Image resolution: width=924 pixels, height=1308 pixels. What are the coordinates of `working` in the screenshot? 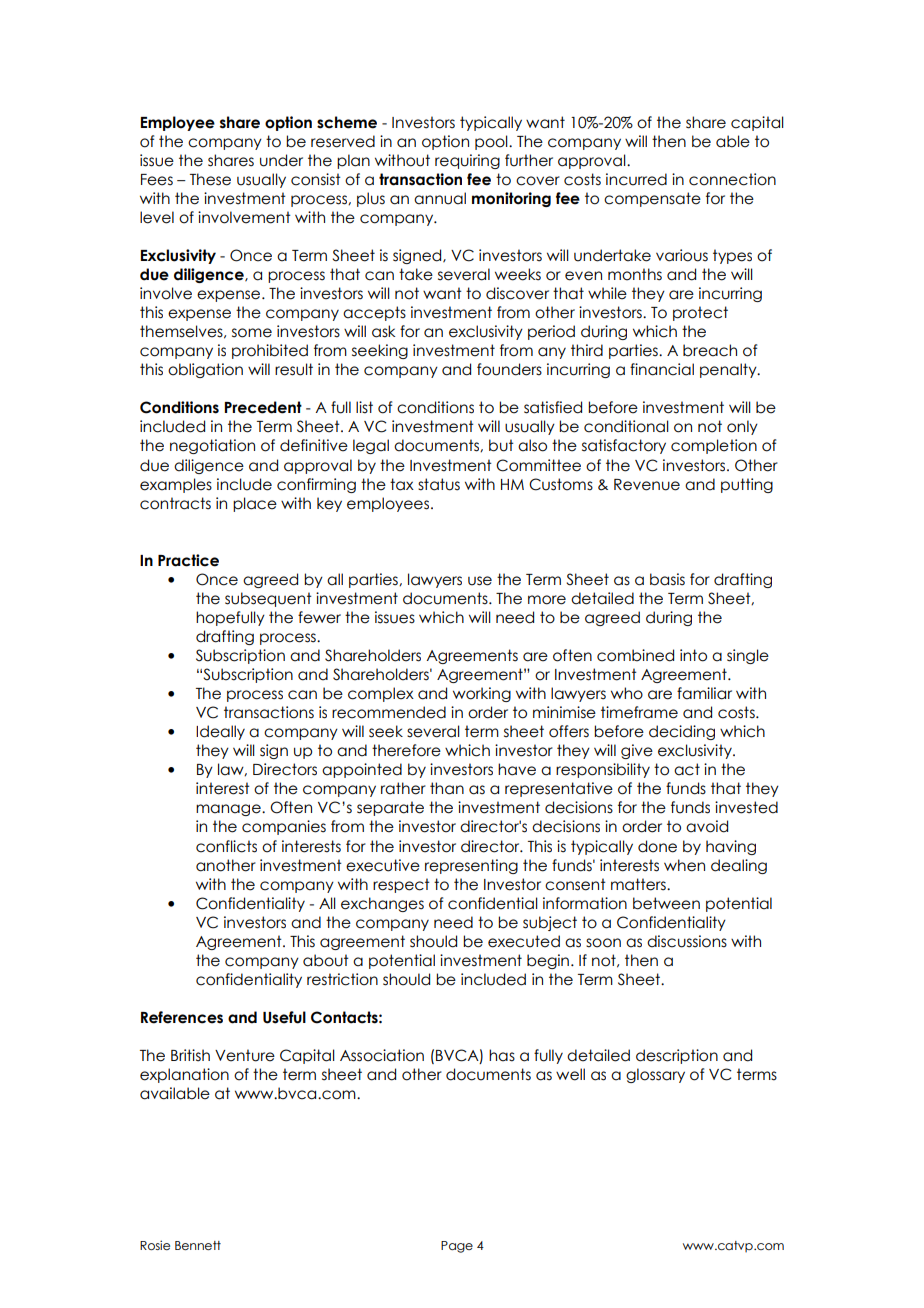 It's located at (482, 694).
